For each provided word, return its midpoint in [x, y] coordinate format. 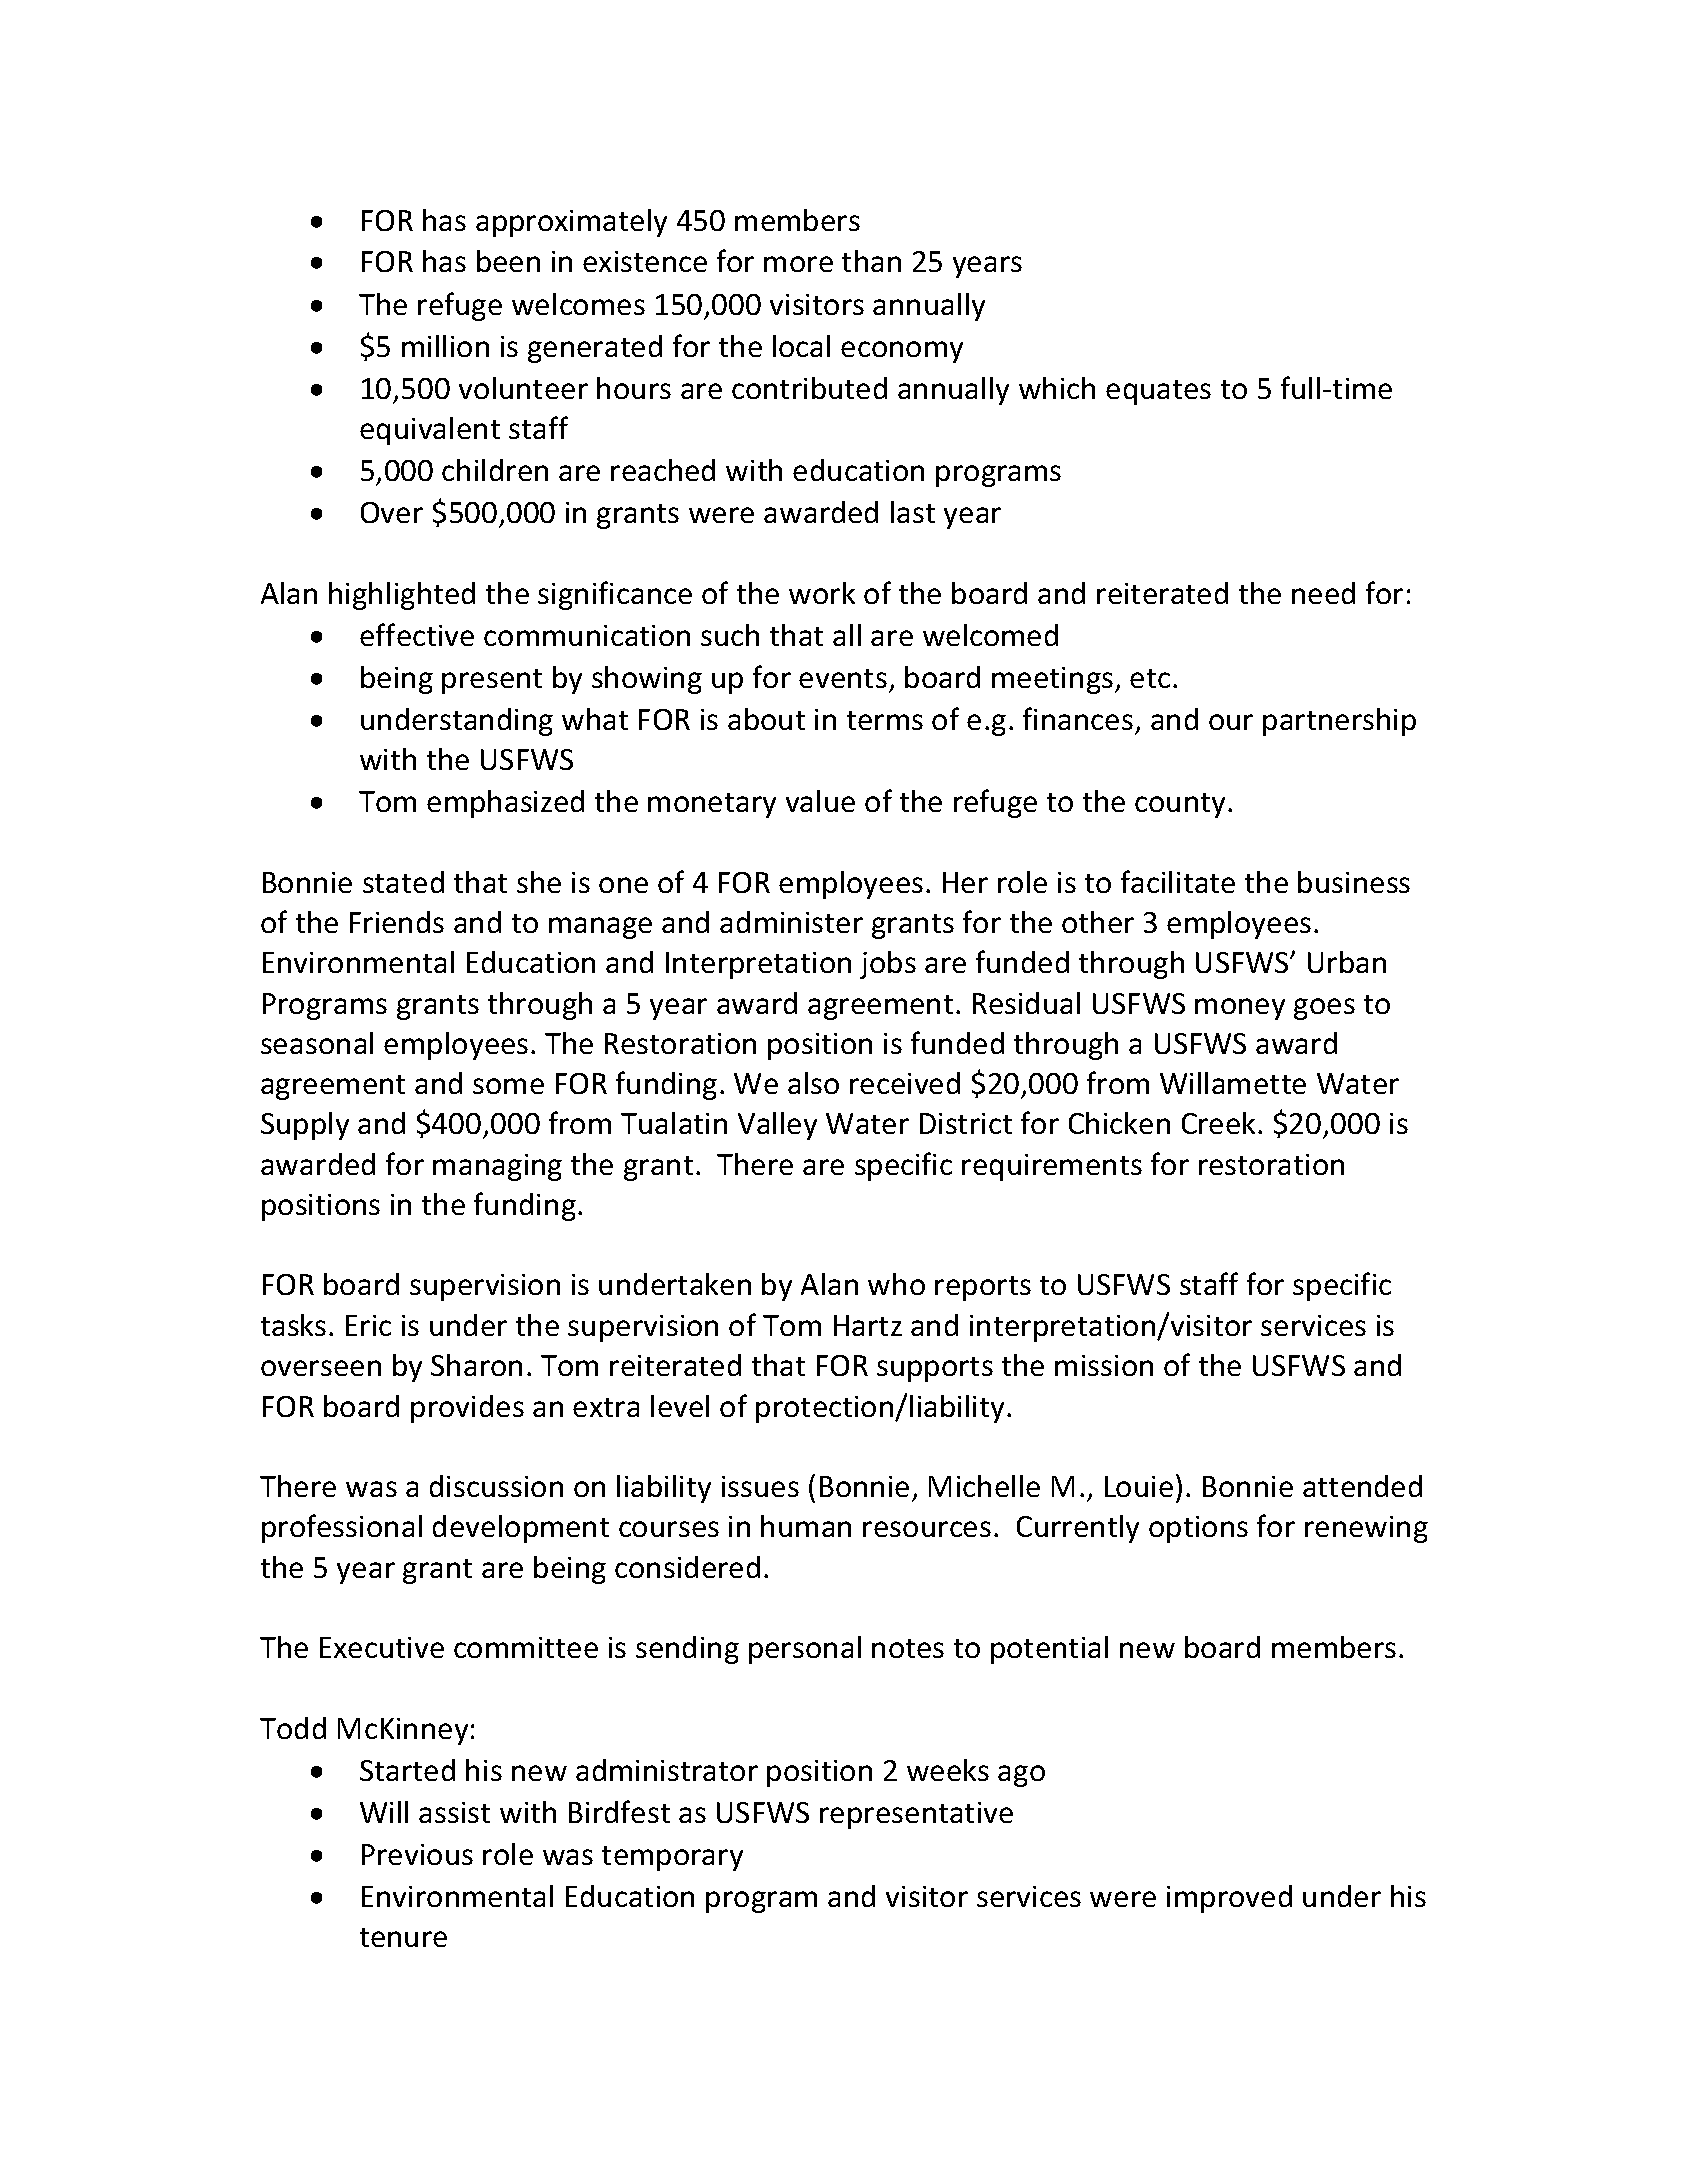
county [1182, 805]
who [896, 1284]
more [798, 264]
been [508, 261]
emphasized [505, 804]
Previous [417, 1854]
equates [1158, 392]
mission [1104, 1365]
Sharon [476, 1365]
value [820, 801]
